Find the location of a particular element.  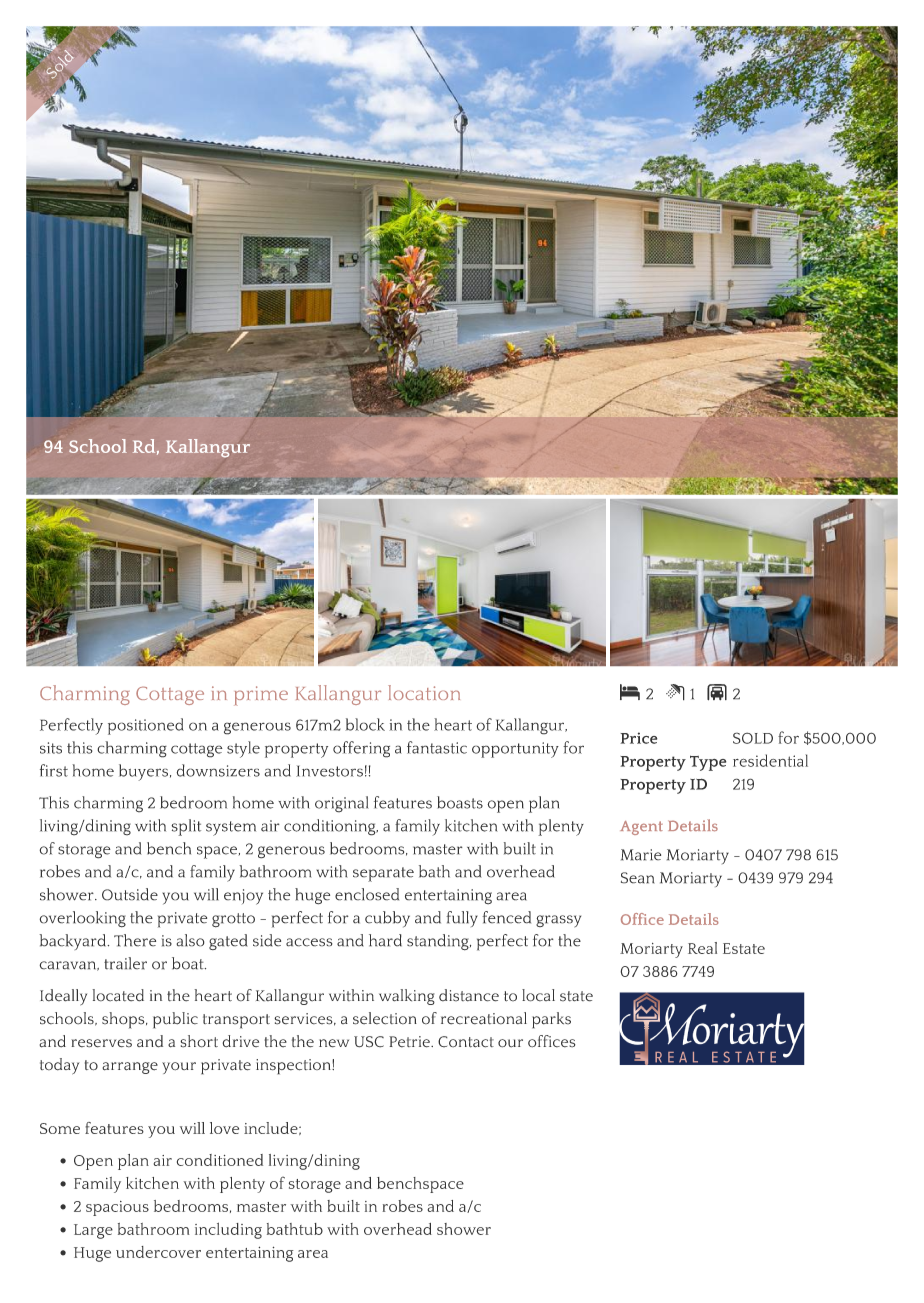

parks is located at coordinates (551, 1020).
